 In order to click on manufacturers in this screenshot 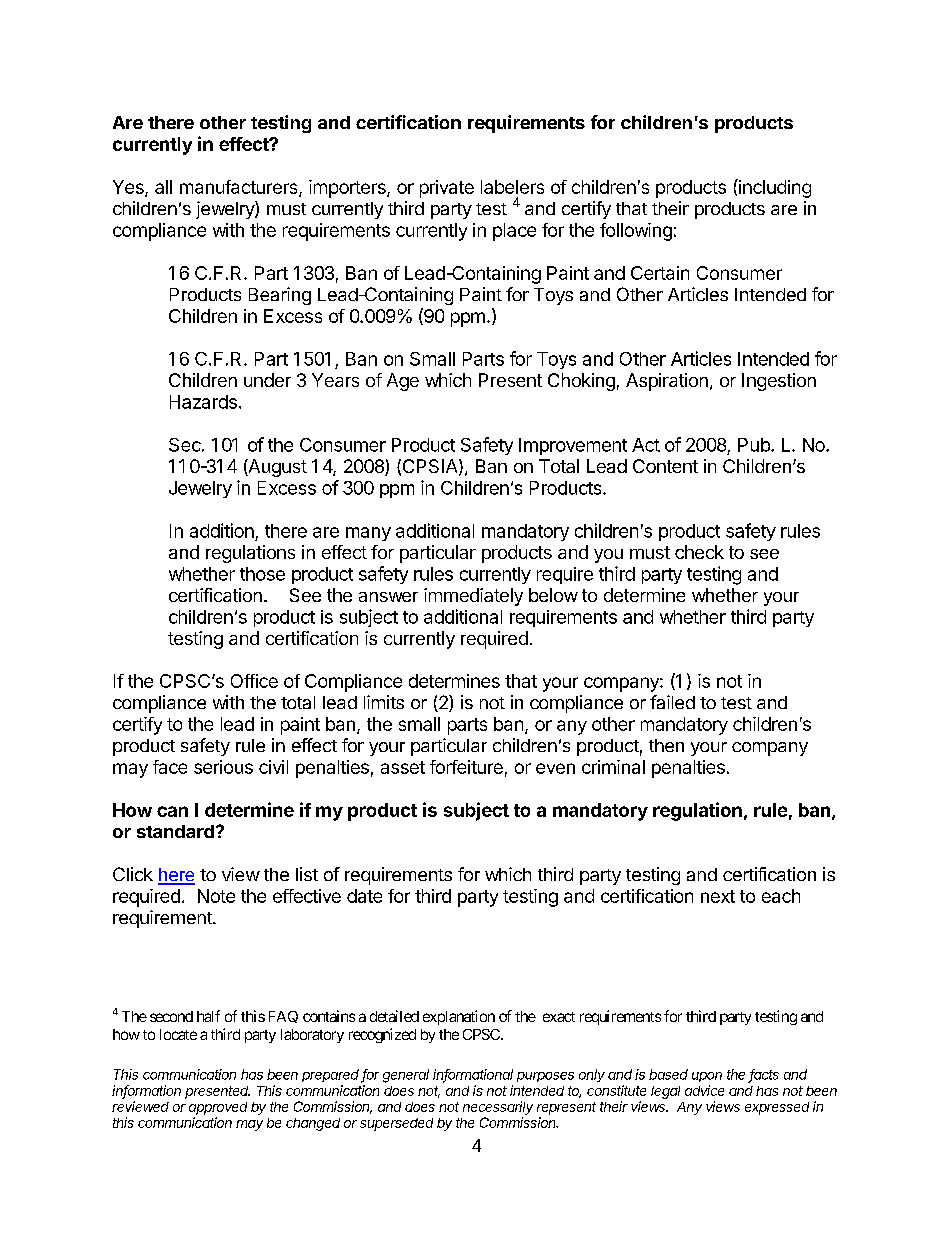, I will do `click(240, 188)`.
